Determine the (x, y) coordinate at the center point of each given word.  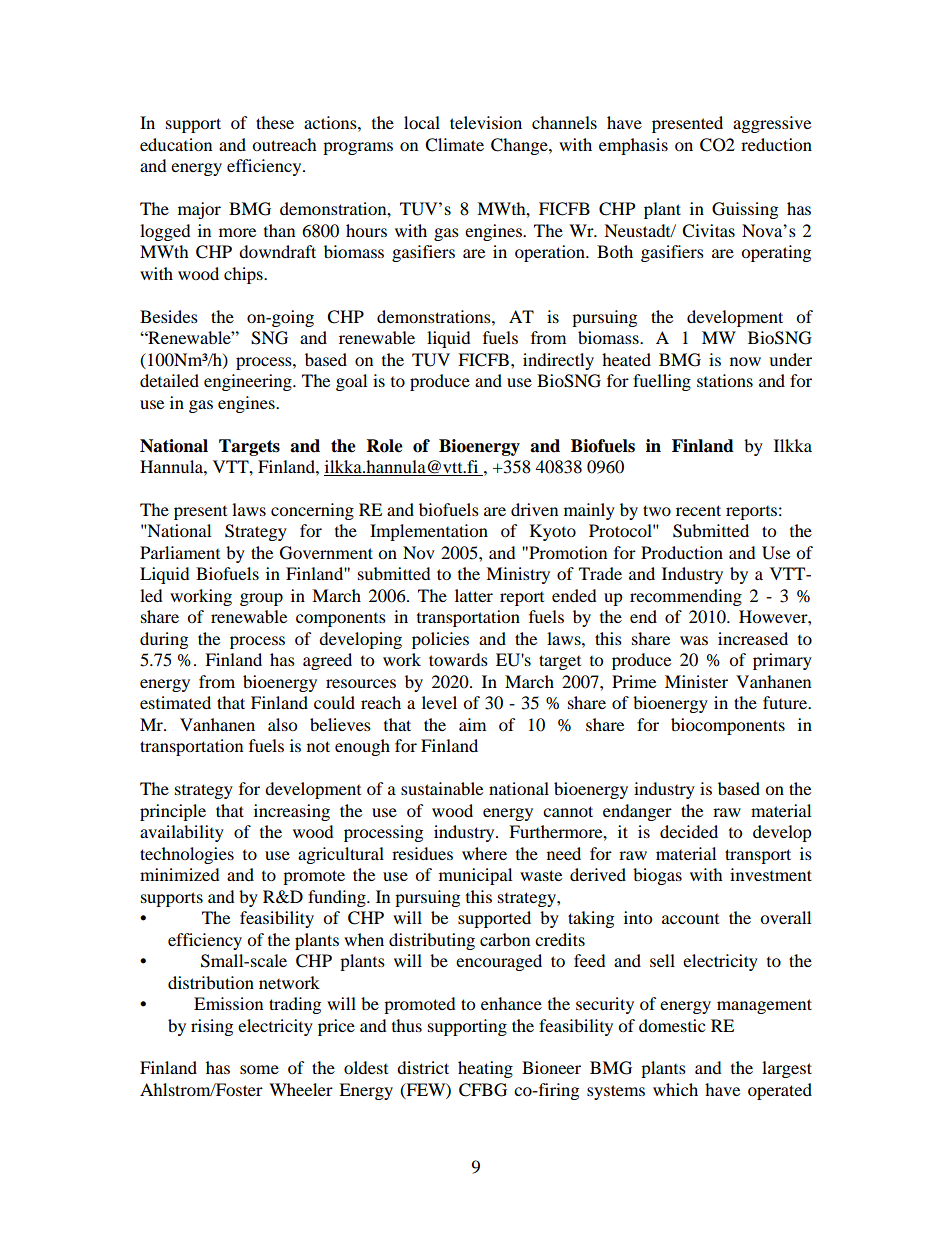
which (675, 1089)
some (259, 1069)
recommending (686, 597)
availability (182, 833)
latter (474, 595)
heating (485, 1069)
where (484, 853)
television (486, 122)
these (275, 122)
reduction (776, 144)
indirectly (558, 361)
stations (725, 380)
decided (689, 831)
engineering (249, 382)
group (261, 599)
